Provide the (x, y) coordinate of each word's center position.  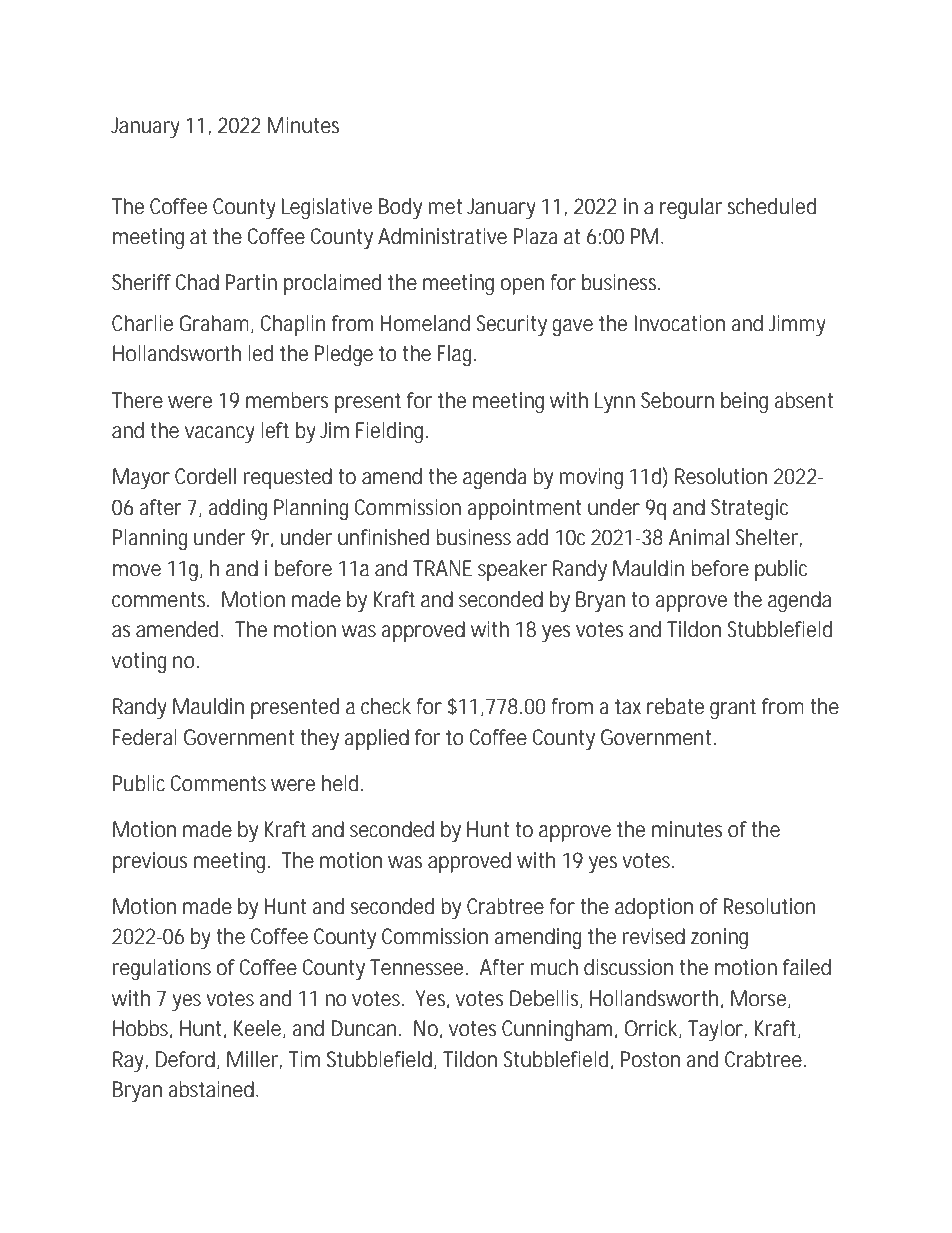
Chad (197, 282)
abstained (211, 1089)
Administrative (442, 236)
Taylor (716, 1030)
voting (139, 662)
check (386, 706)
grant (733, 709)
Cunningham (557, 1030)
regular (691, 208)
